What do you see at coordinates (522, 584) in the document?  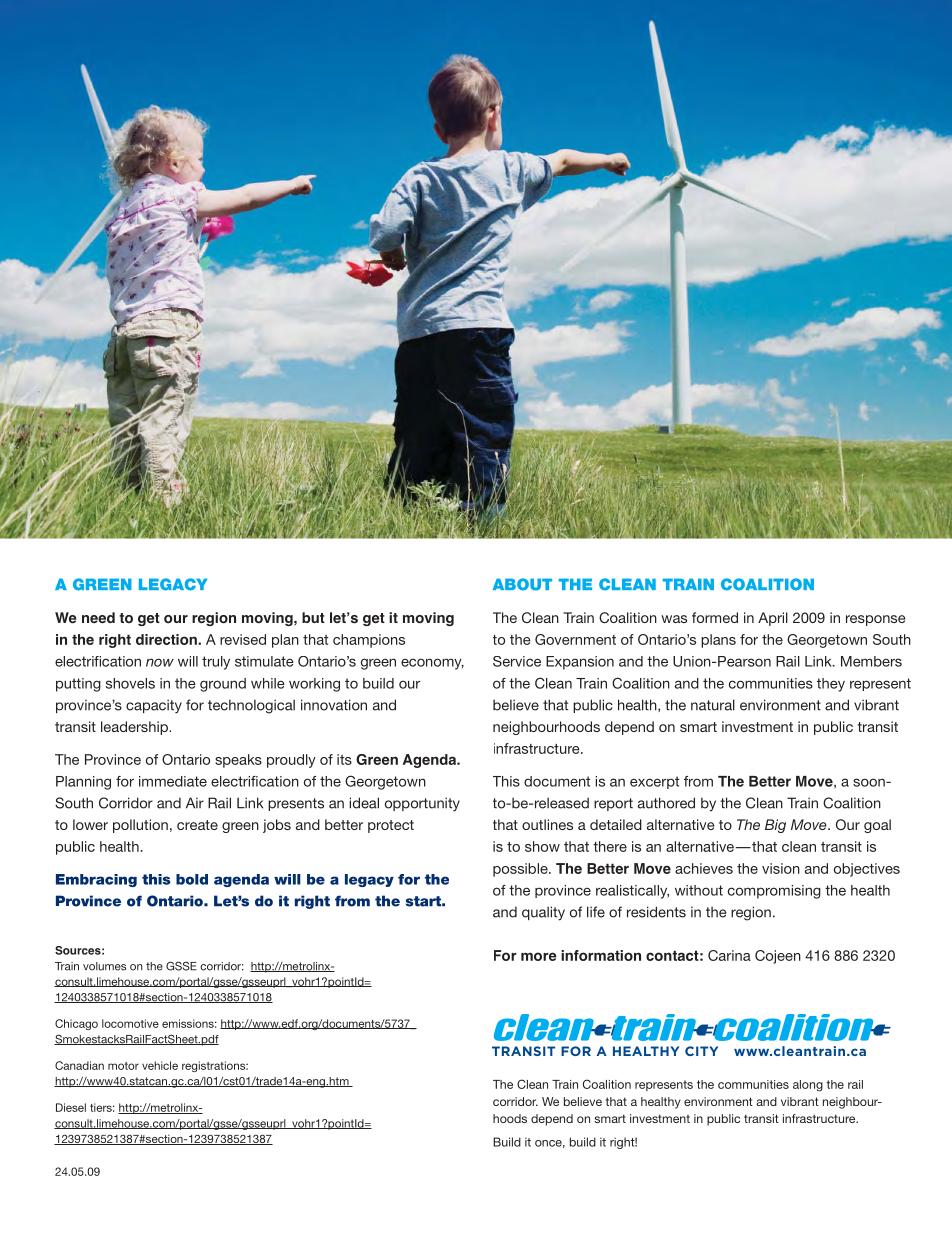 I see `ABOUT` at bounding box center [522, 584].
